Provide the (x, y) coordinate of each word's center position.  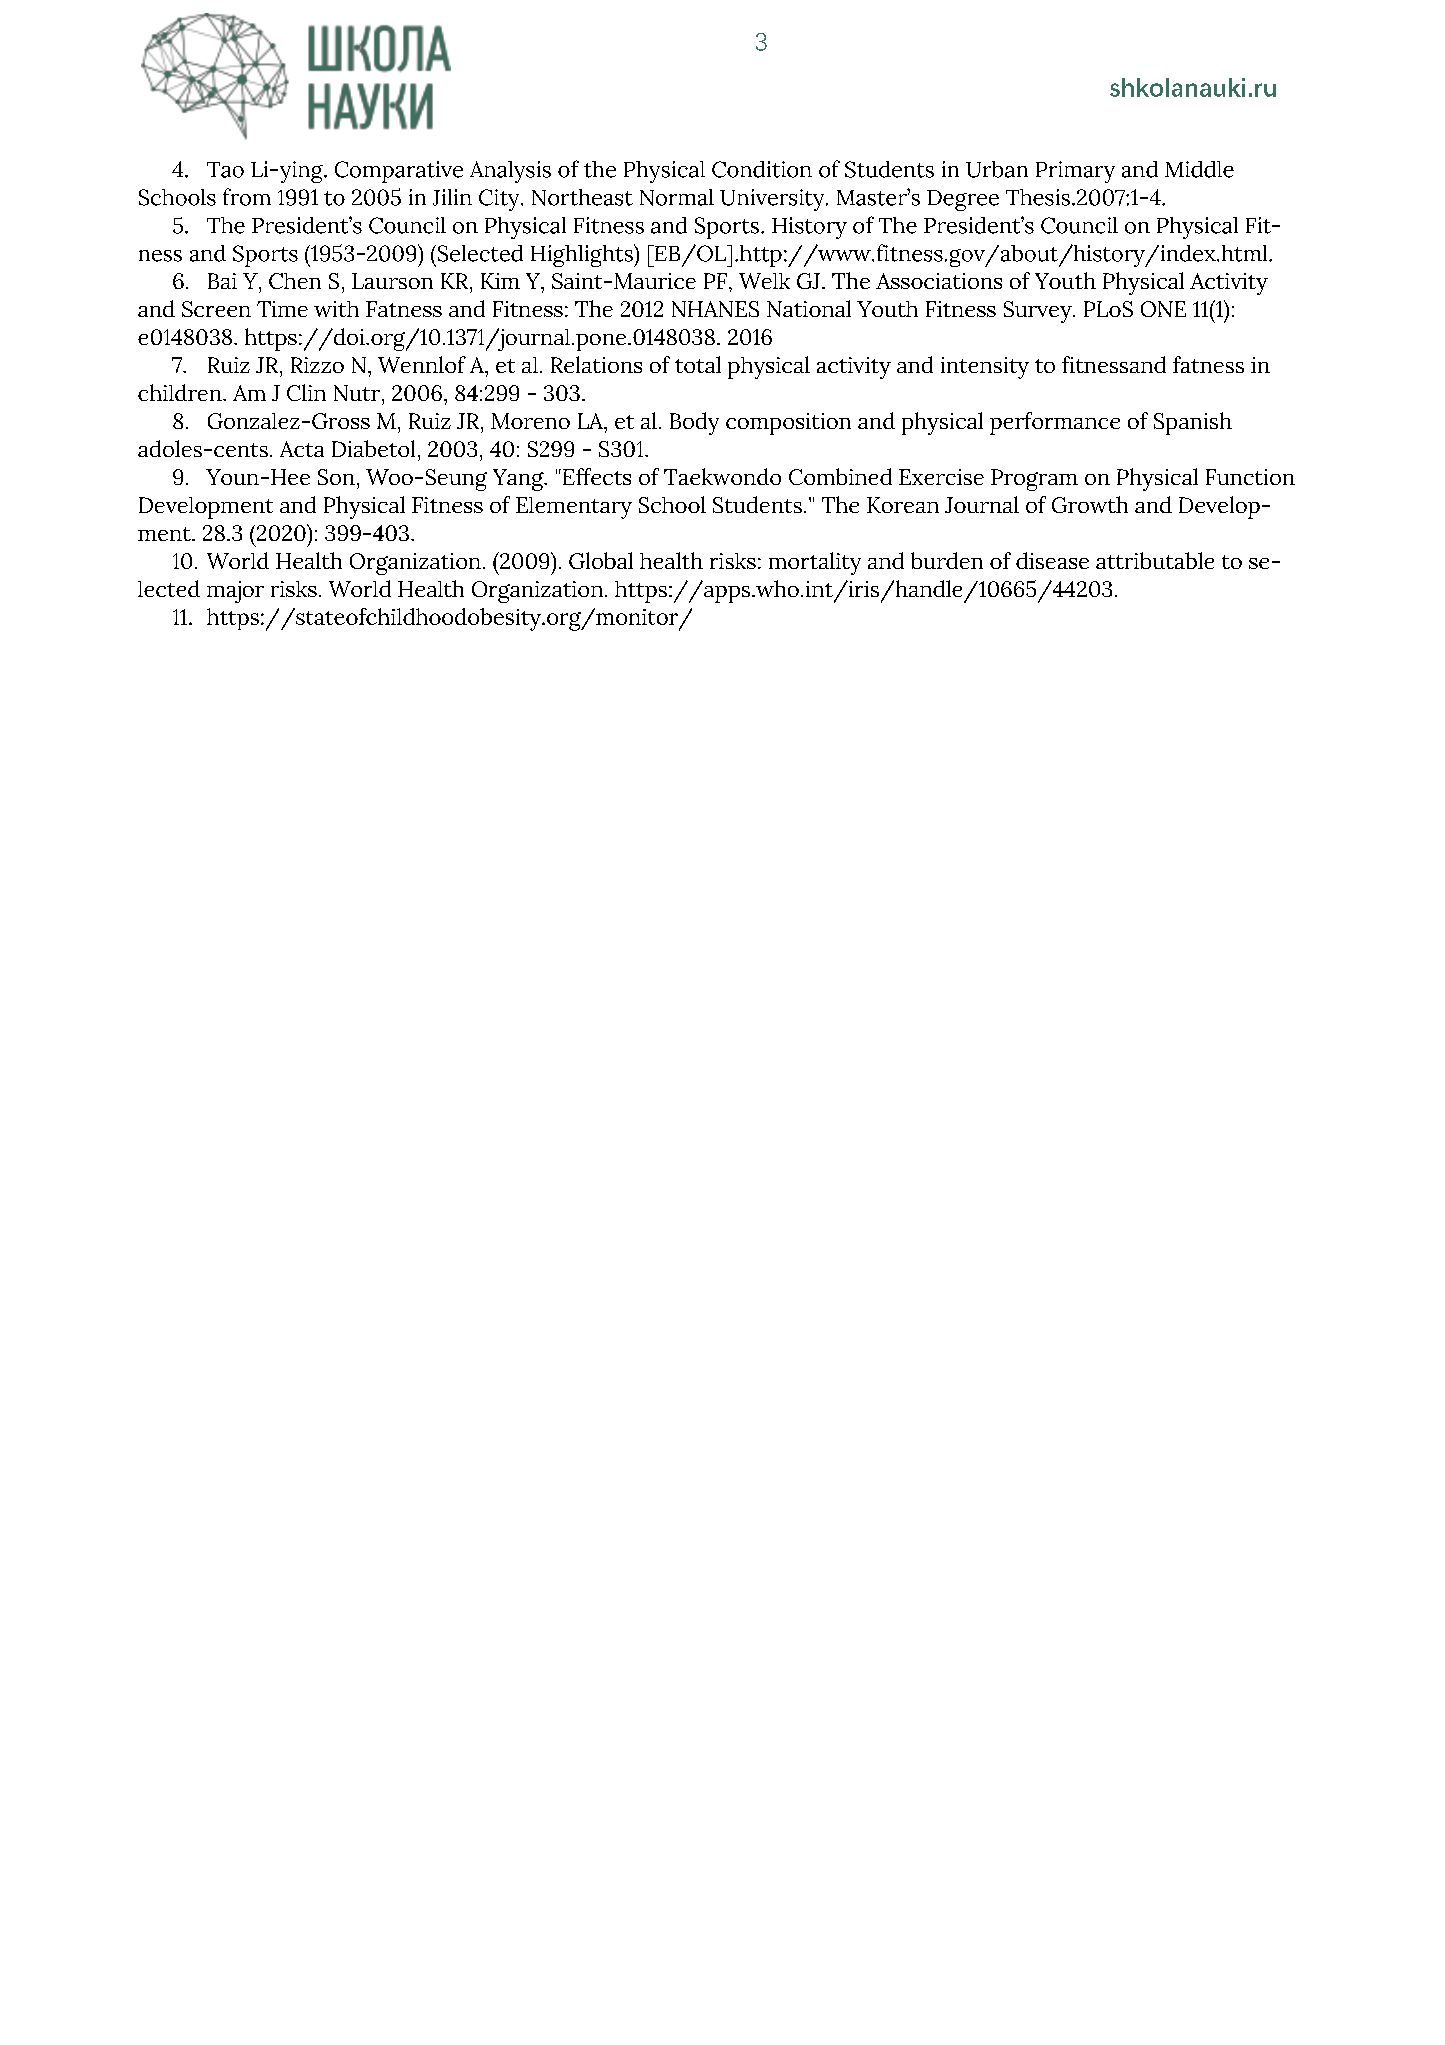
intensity (985, 368)
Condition (762, 169)
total (698, 364)
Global (601, 560)
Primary (1075, 172)
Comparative (399, 172)
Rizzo (317, 365)
